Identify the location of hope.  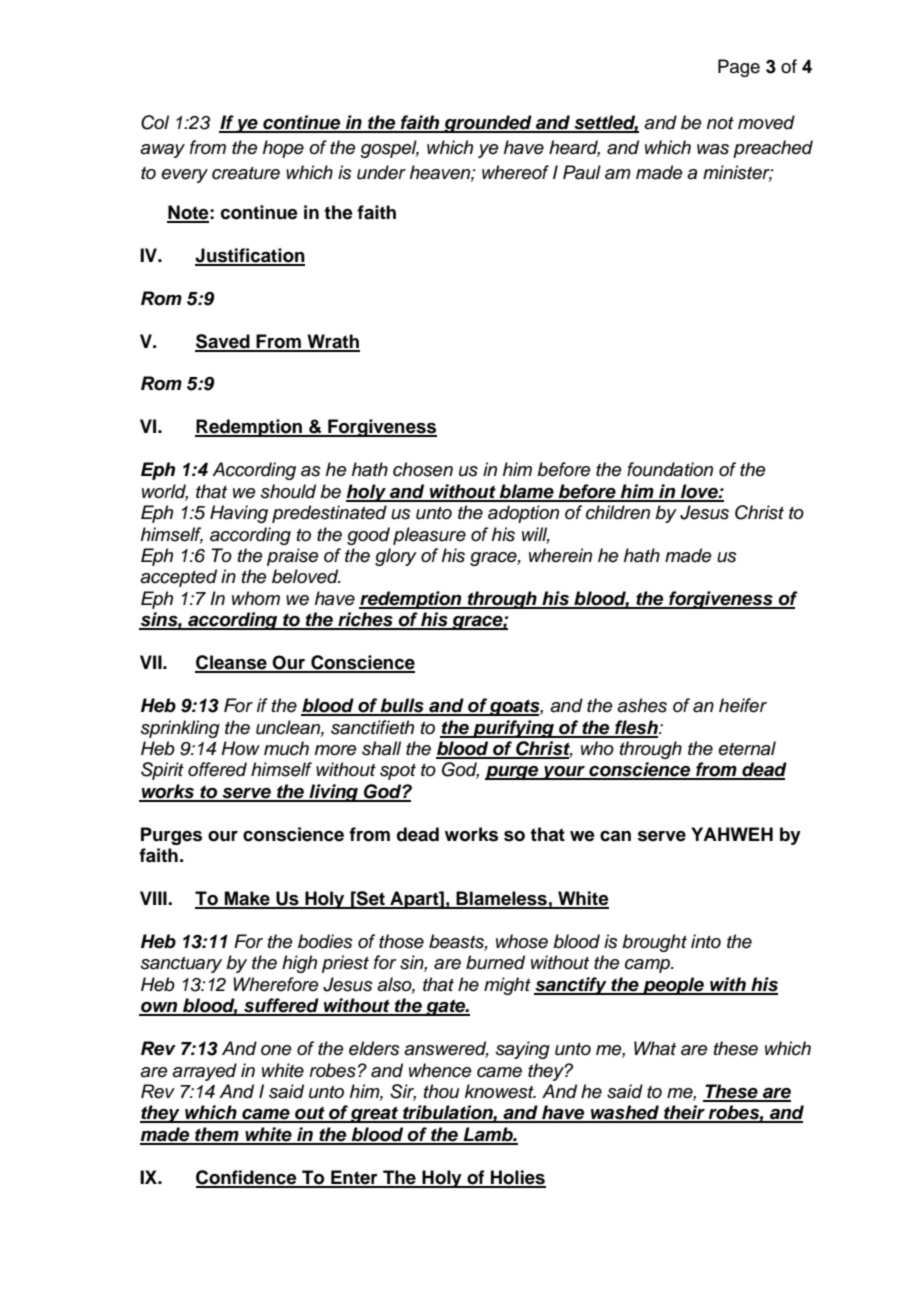
(283, 149).
